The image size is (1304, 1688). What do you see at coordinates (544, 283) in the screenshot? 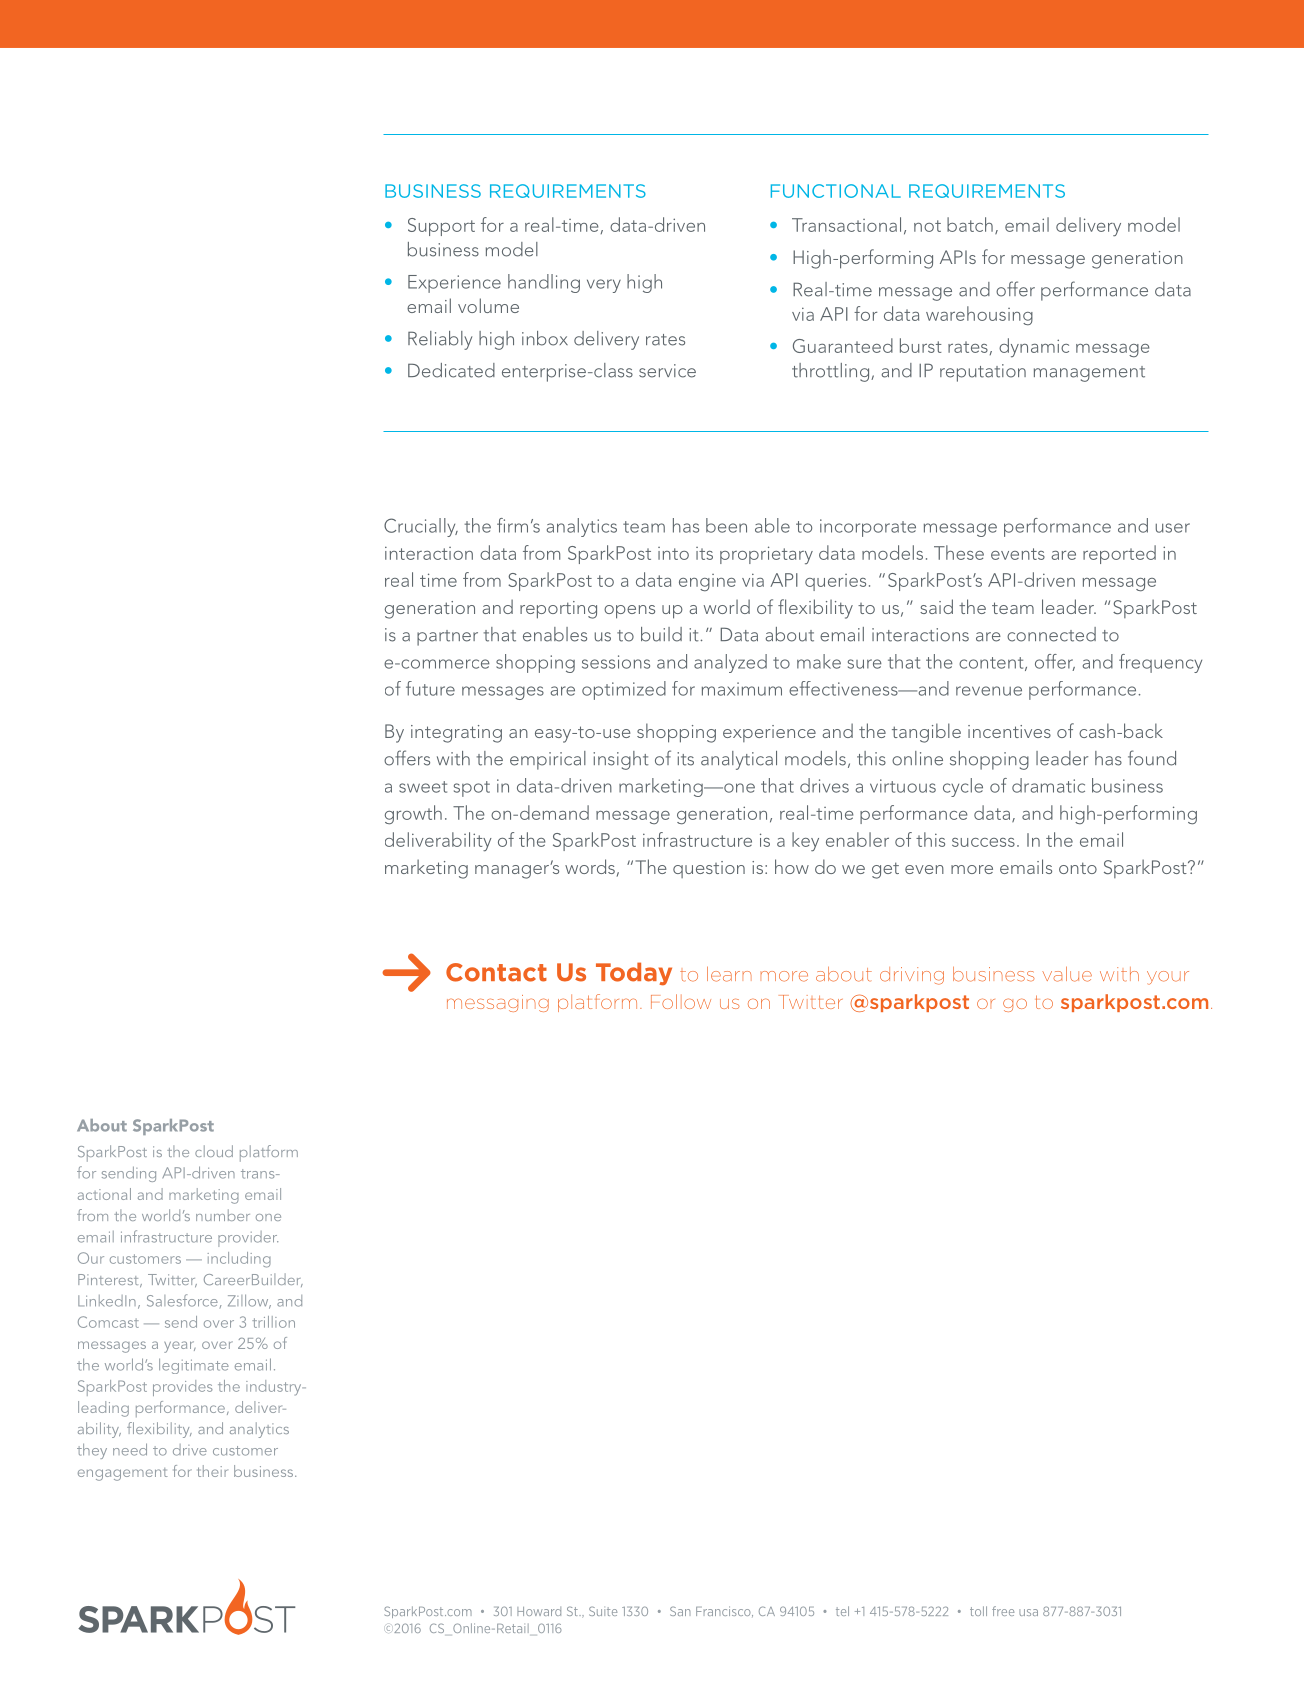
I see `handling` at bounding box center [544, 283].
